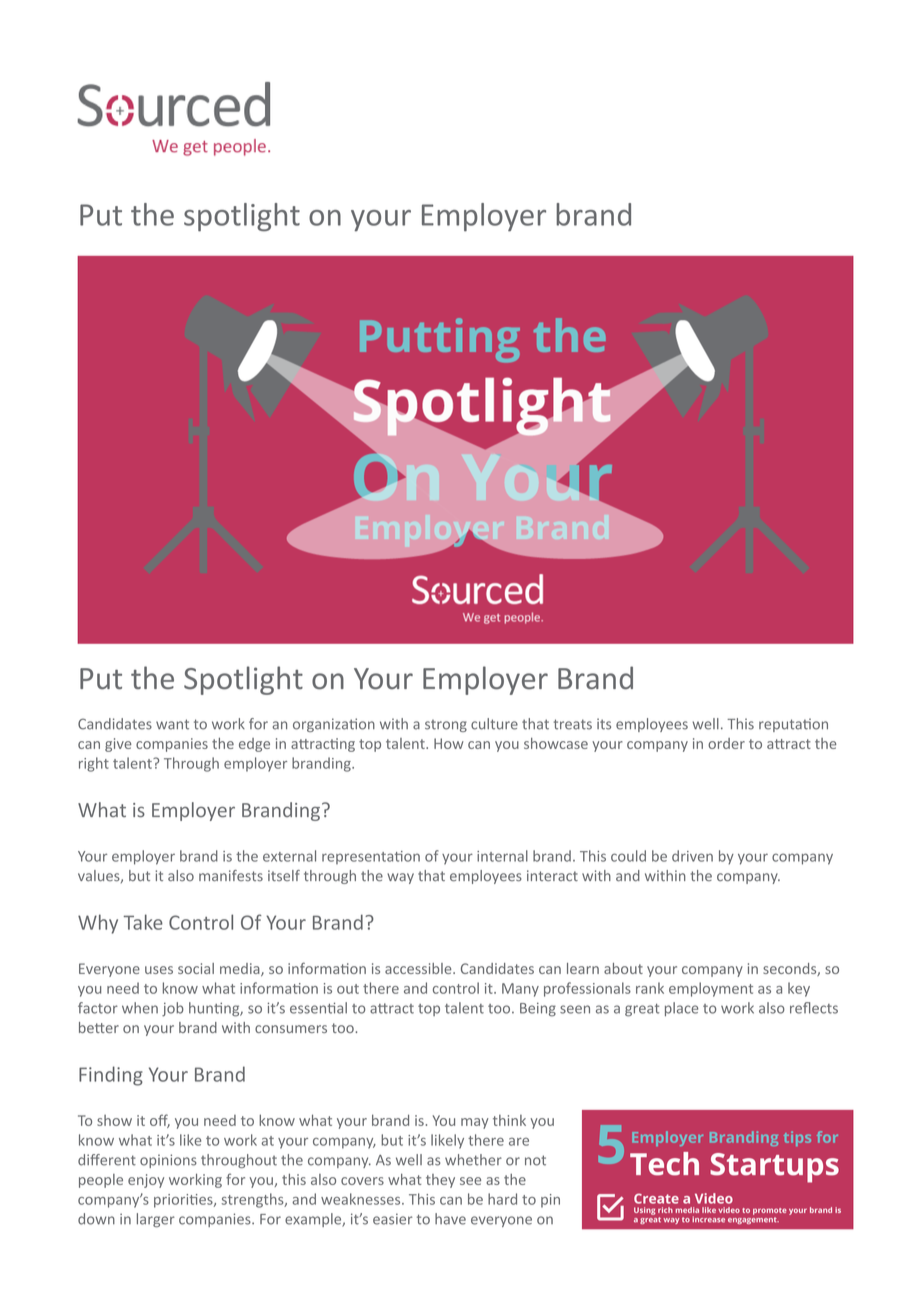  What do you see at coordinates (196, 968) in the document?
I see `social` at bounding box center [196, 968].
